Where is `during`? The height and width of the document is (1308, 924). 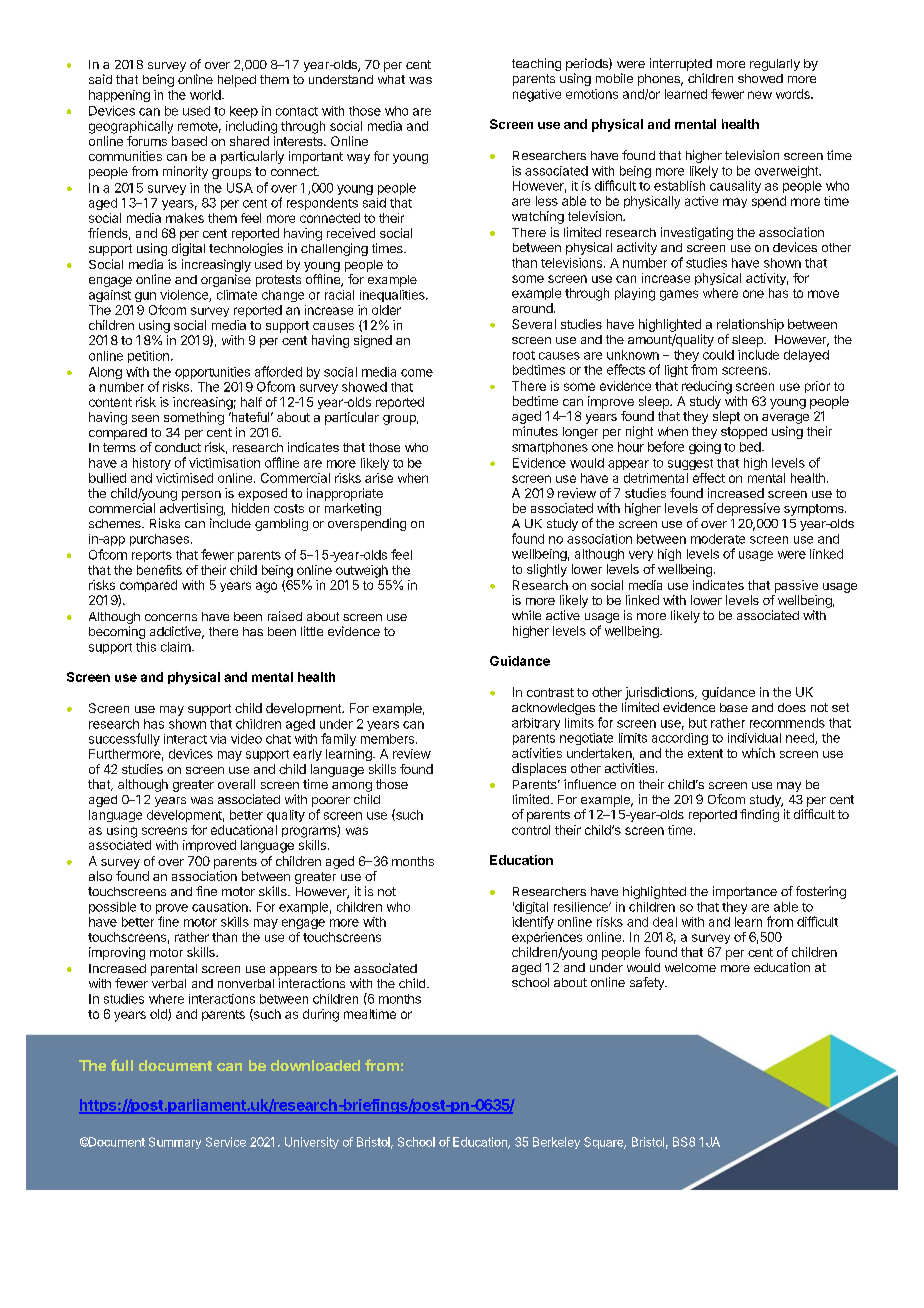
during is located at coordinates (321, 1015).
